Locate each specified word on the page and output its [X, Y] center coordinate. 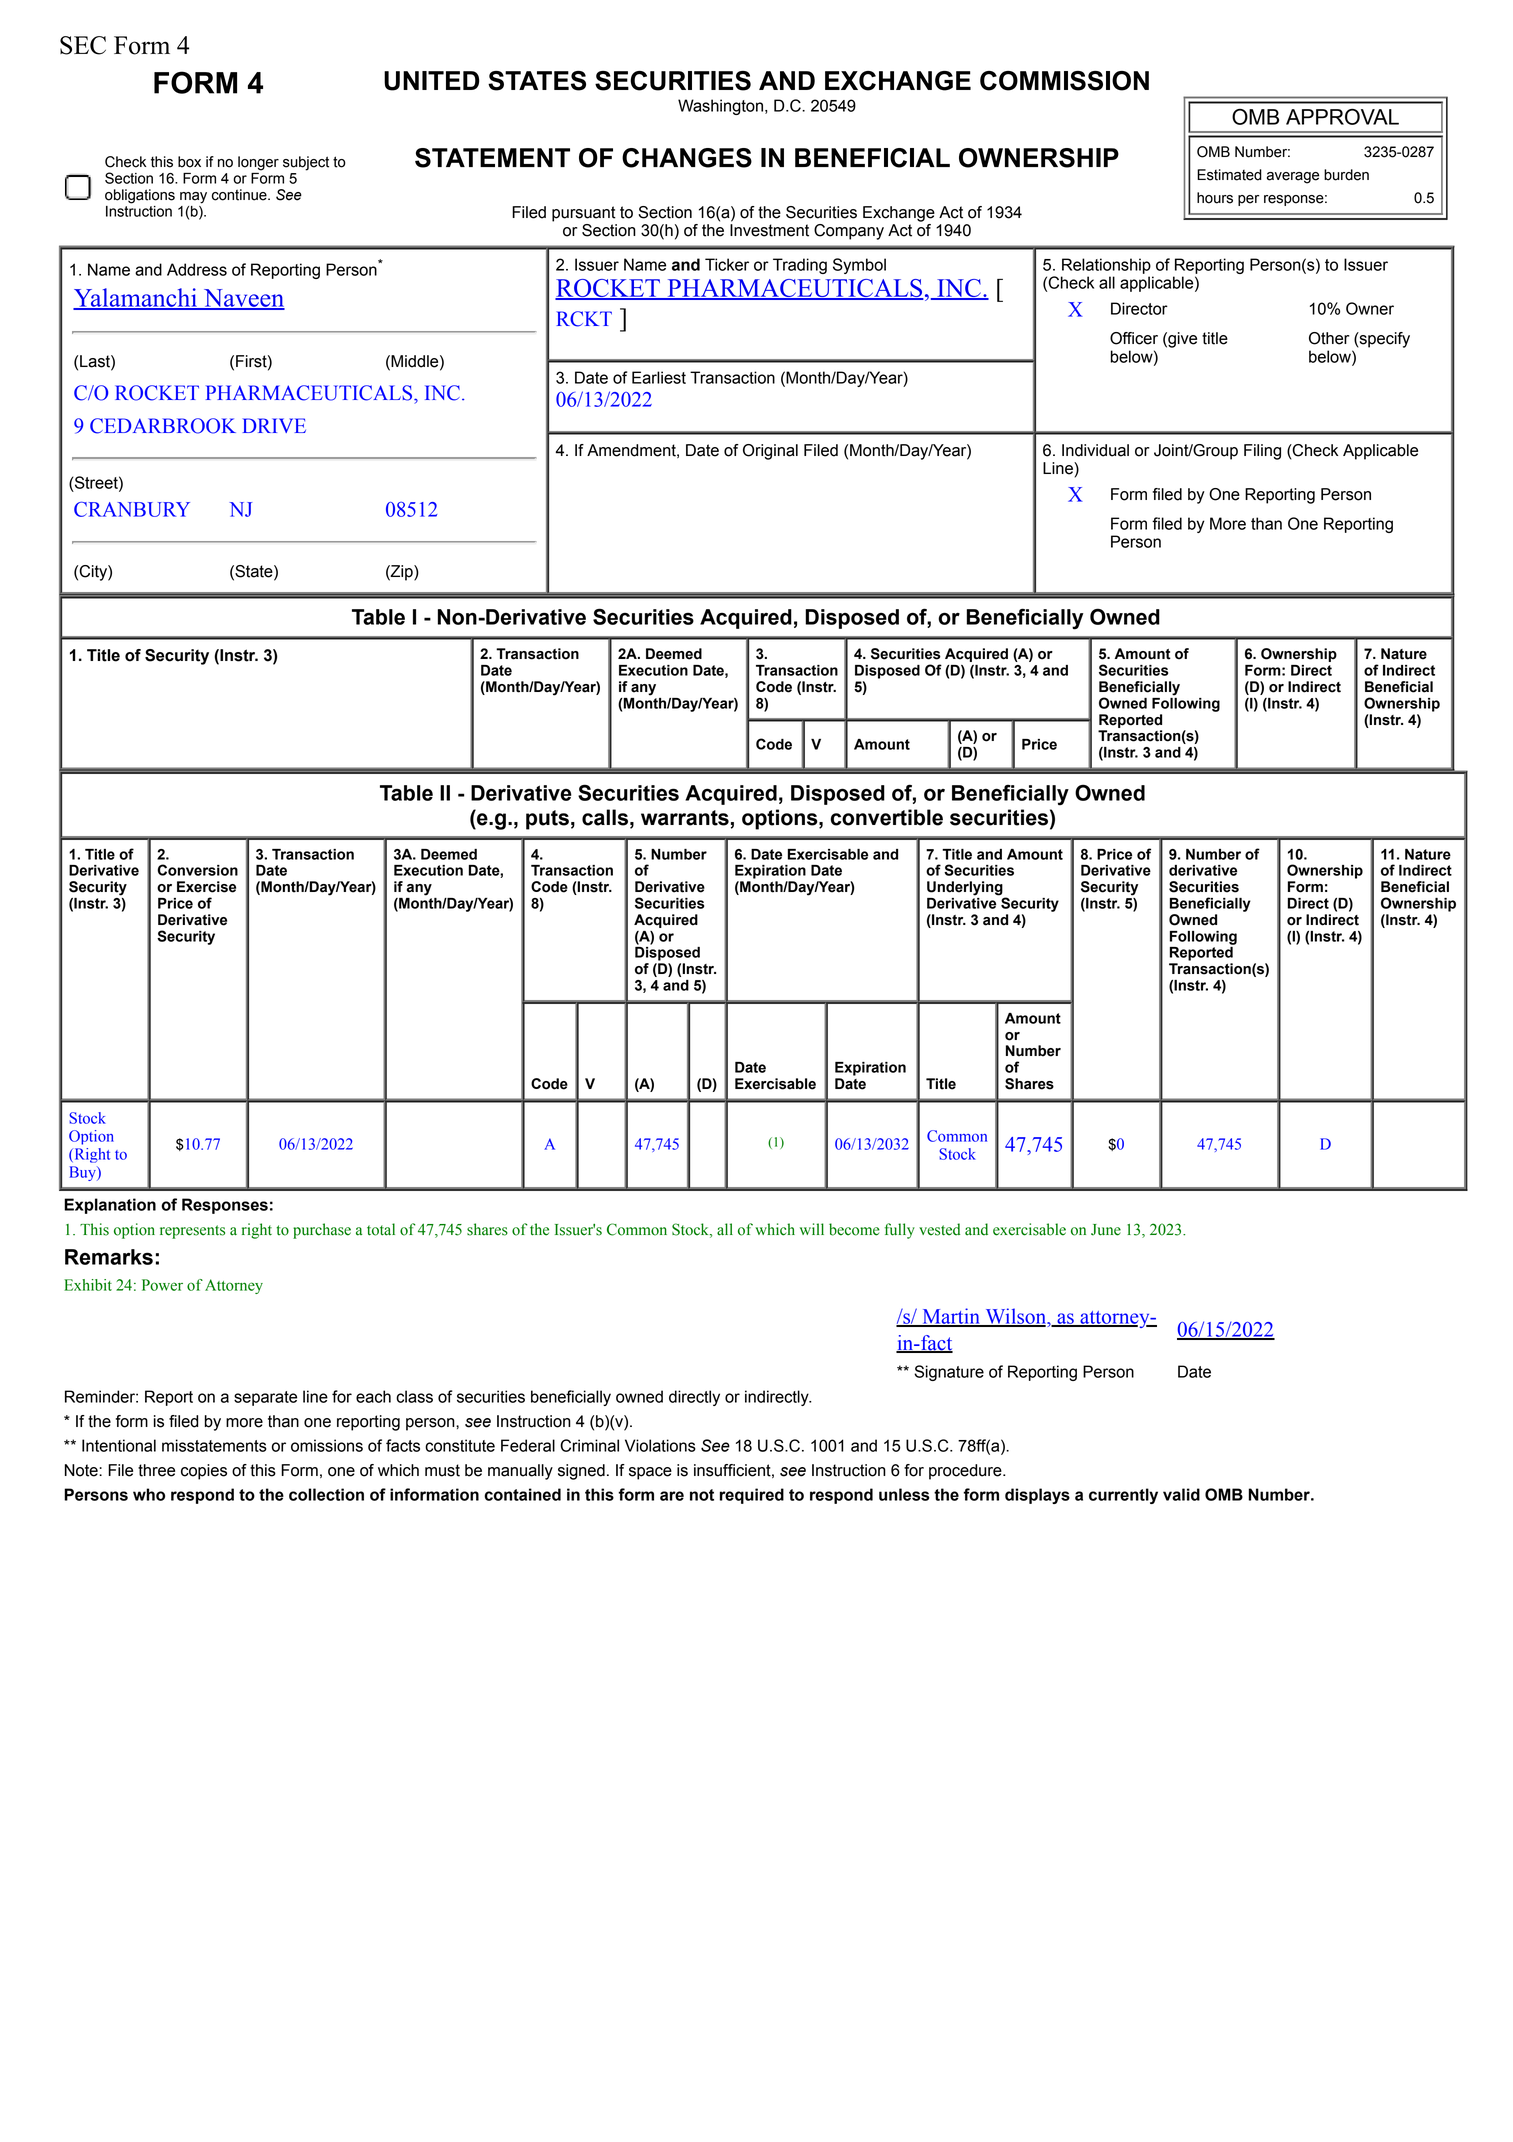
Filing [1262, 452]
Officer [1134, 338]
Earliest [659, 377]
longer [258, 163]
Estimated [1229, 175]
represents [192, 1232]
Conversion [197, 870]
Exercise [206, 887]
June [1106, 1230]
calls [605, 817]
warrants [685, 818]
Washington [720, 107]
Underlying [966, 889]
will [812, 1229]
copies [204, 1472]
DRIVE [274, 425]
